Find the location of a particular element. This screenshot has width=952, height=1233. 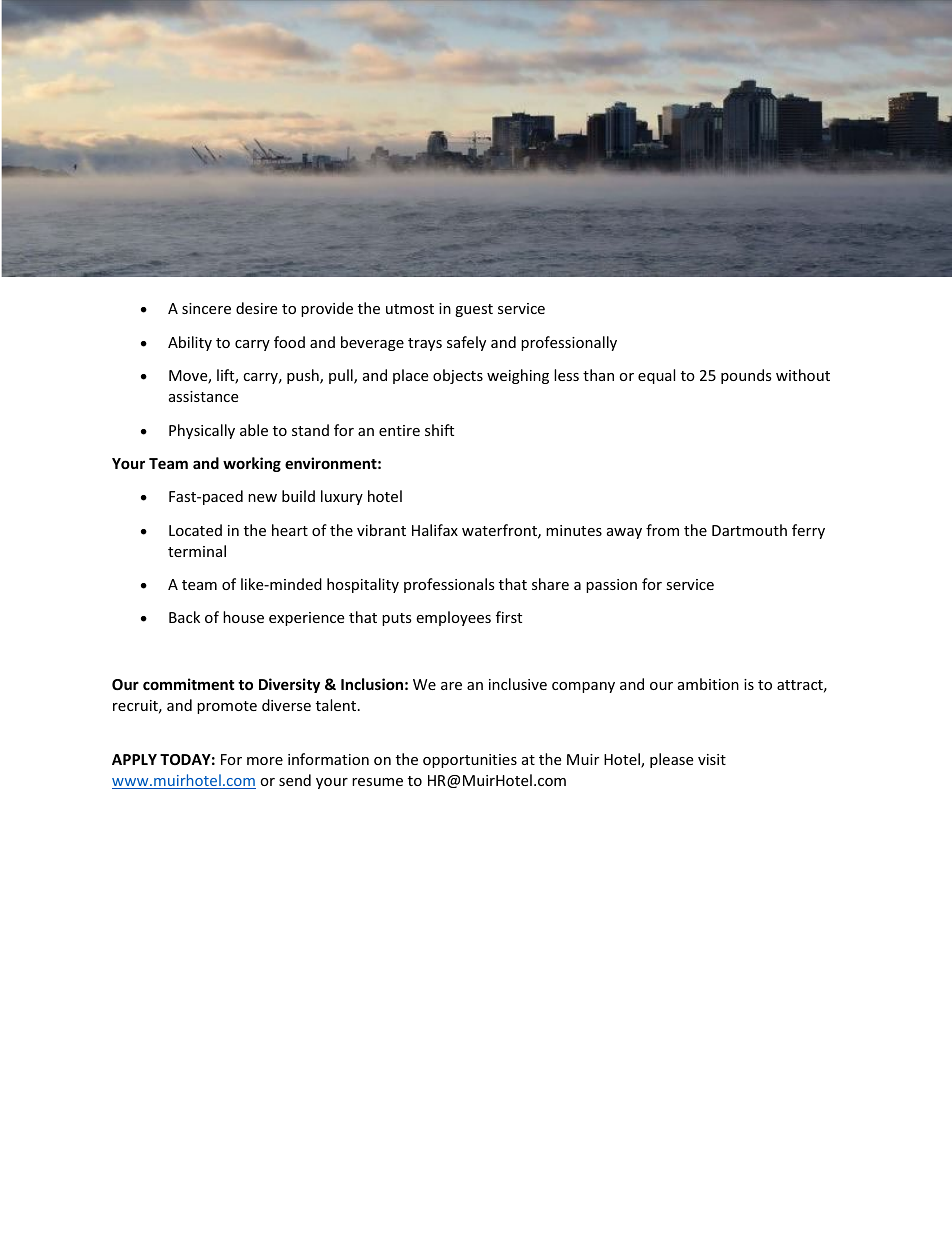

more is located at coordinates (265, 761).
